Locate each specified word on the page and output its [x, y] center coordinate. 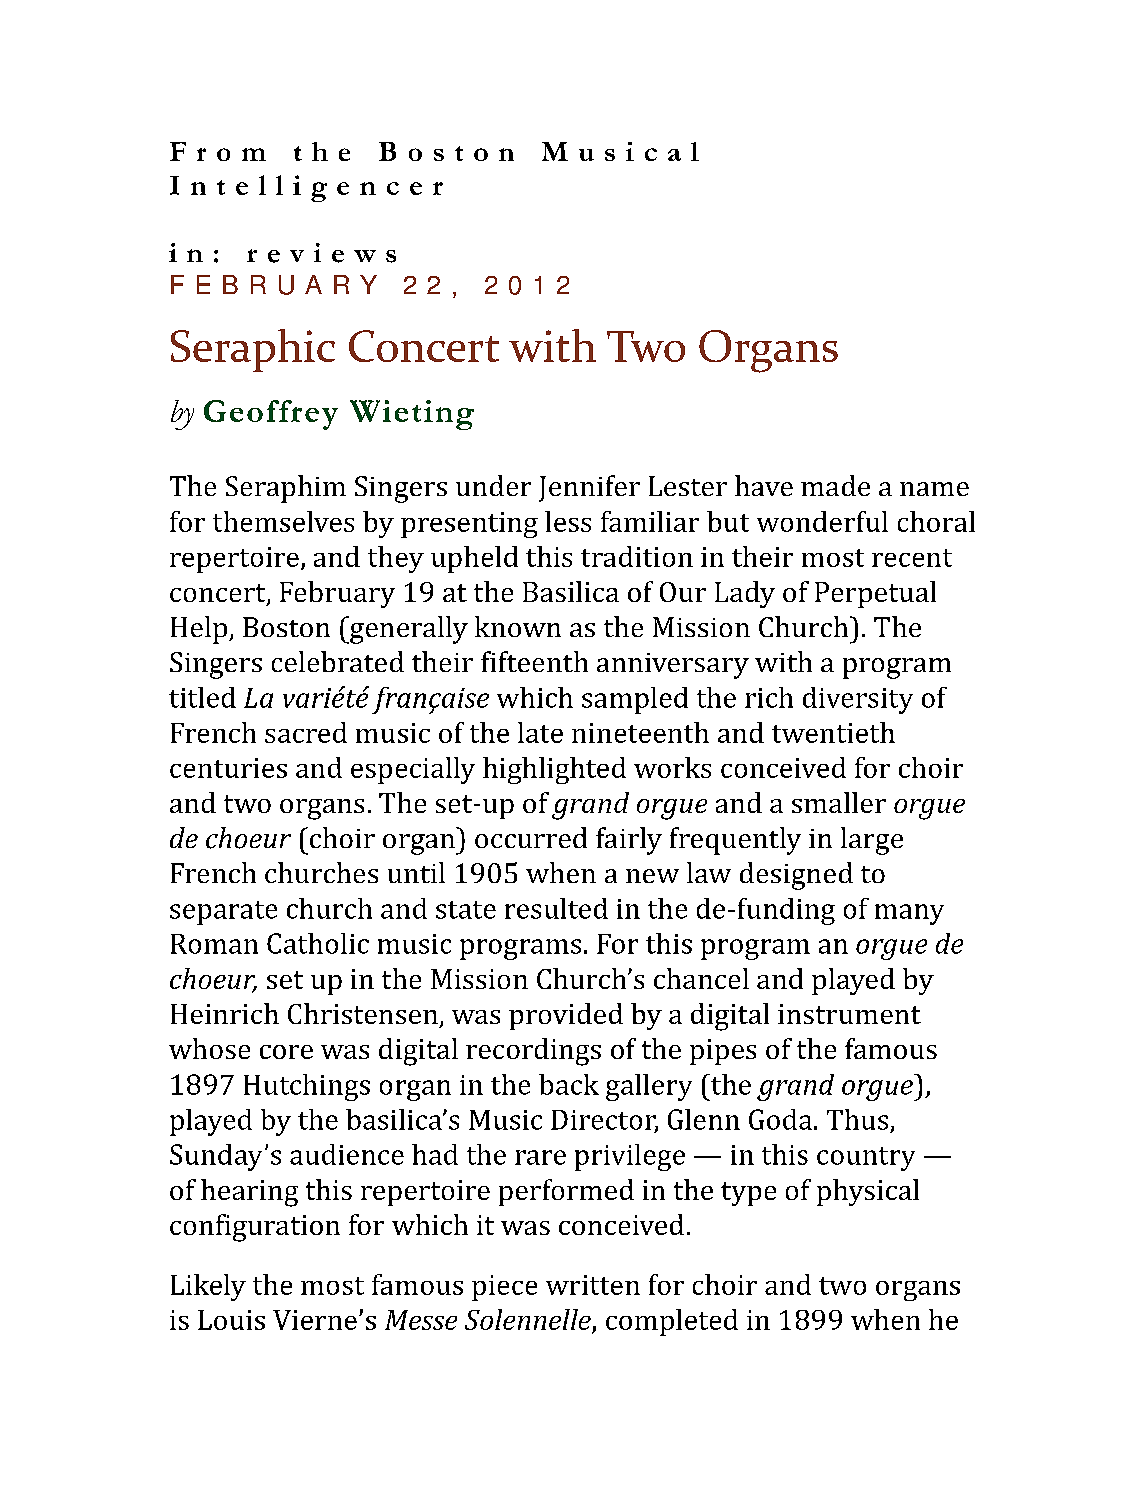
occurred [531, 837]
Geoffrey [271, 415]
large [872, 841]
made [835, 485]
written [593, 1285]
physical [868, 1192]
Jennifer [589, 488]
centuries [228, 768]
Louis [231, 1320]
